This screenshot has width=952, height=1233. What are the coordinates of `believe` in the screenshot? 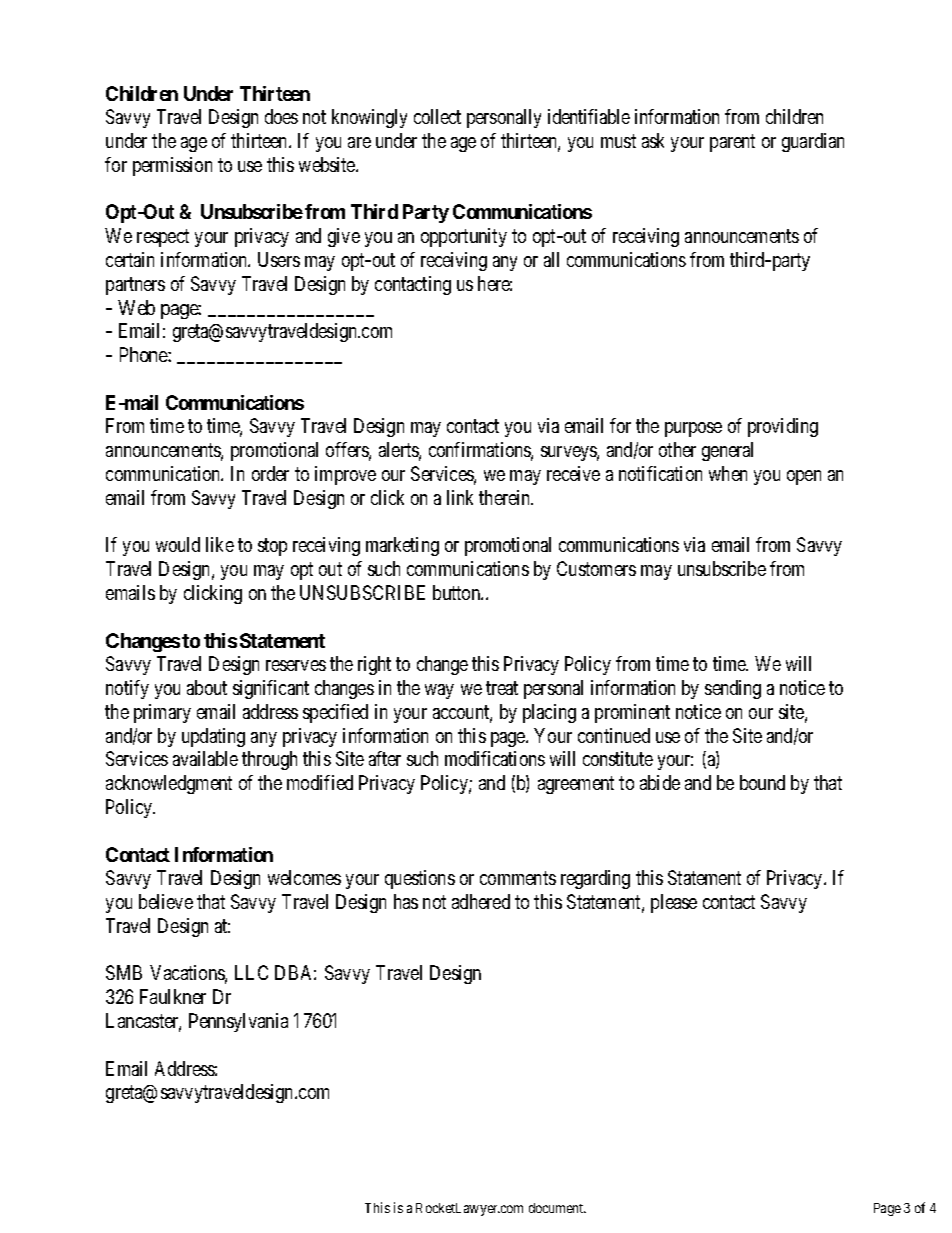 It's located at (166, 901).
